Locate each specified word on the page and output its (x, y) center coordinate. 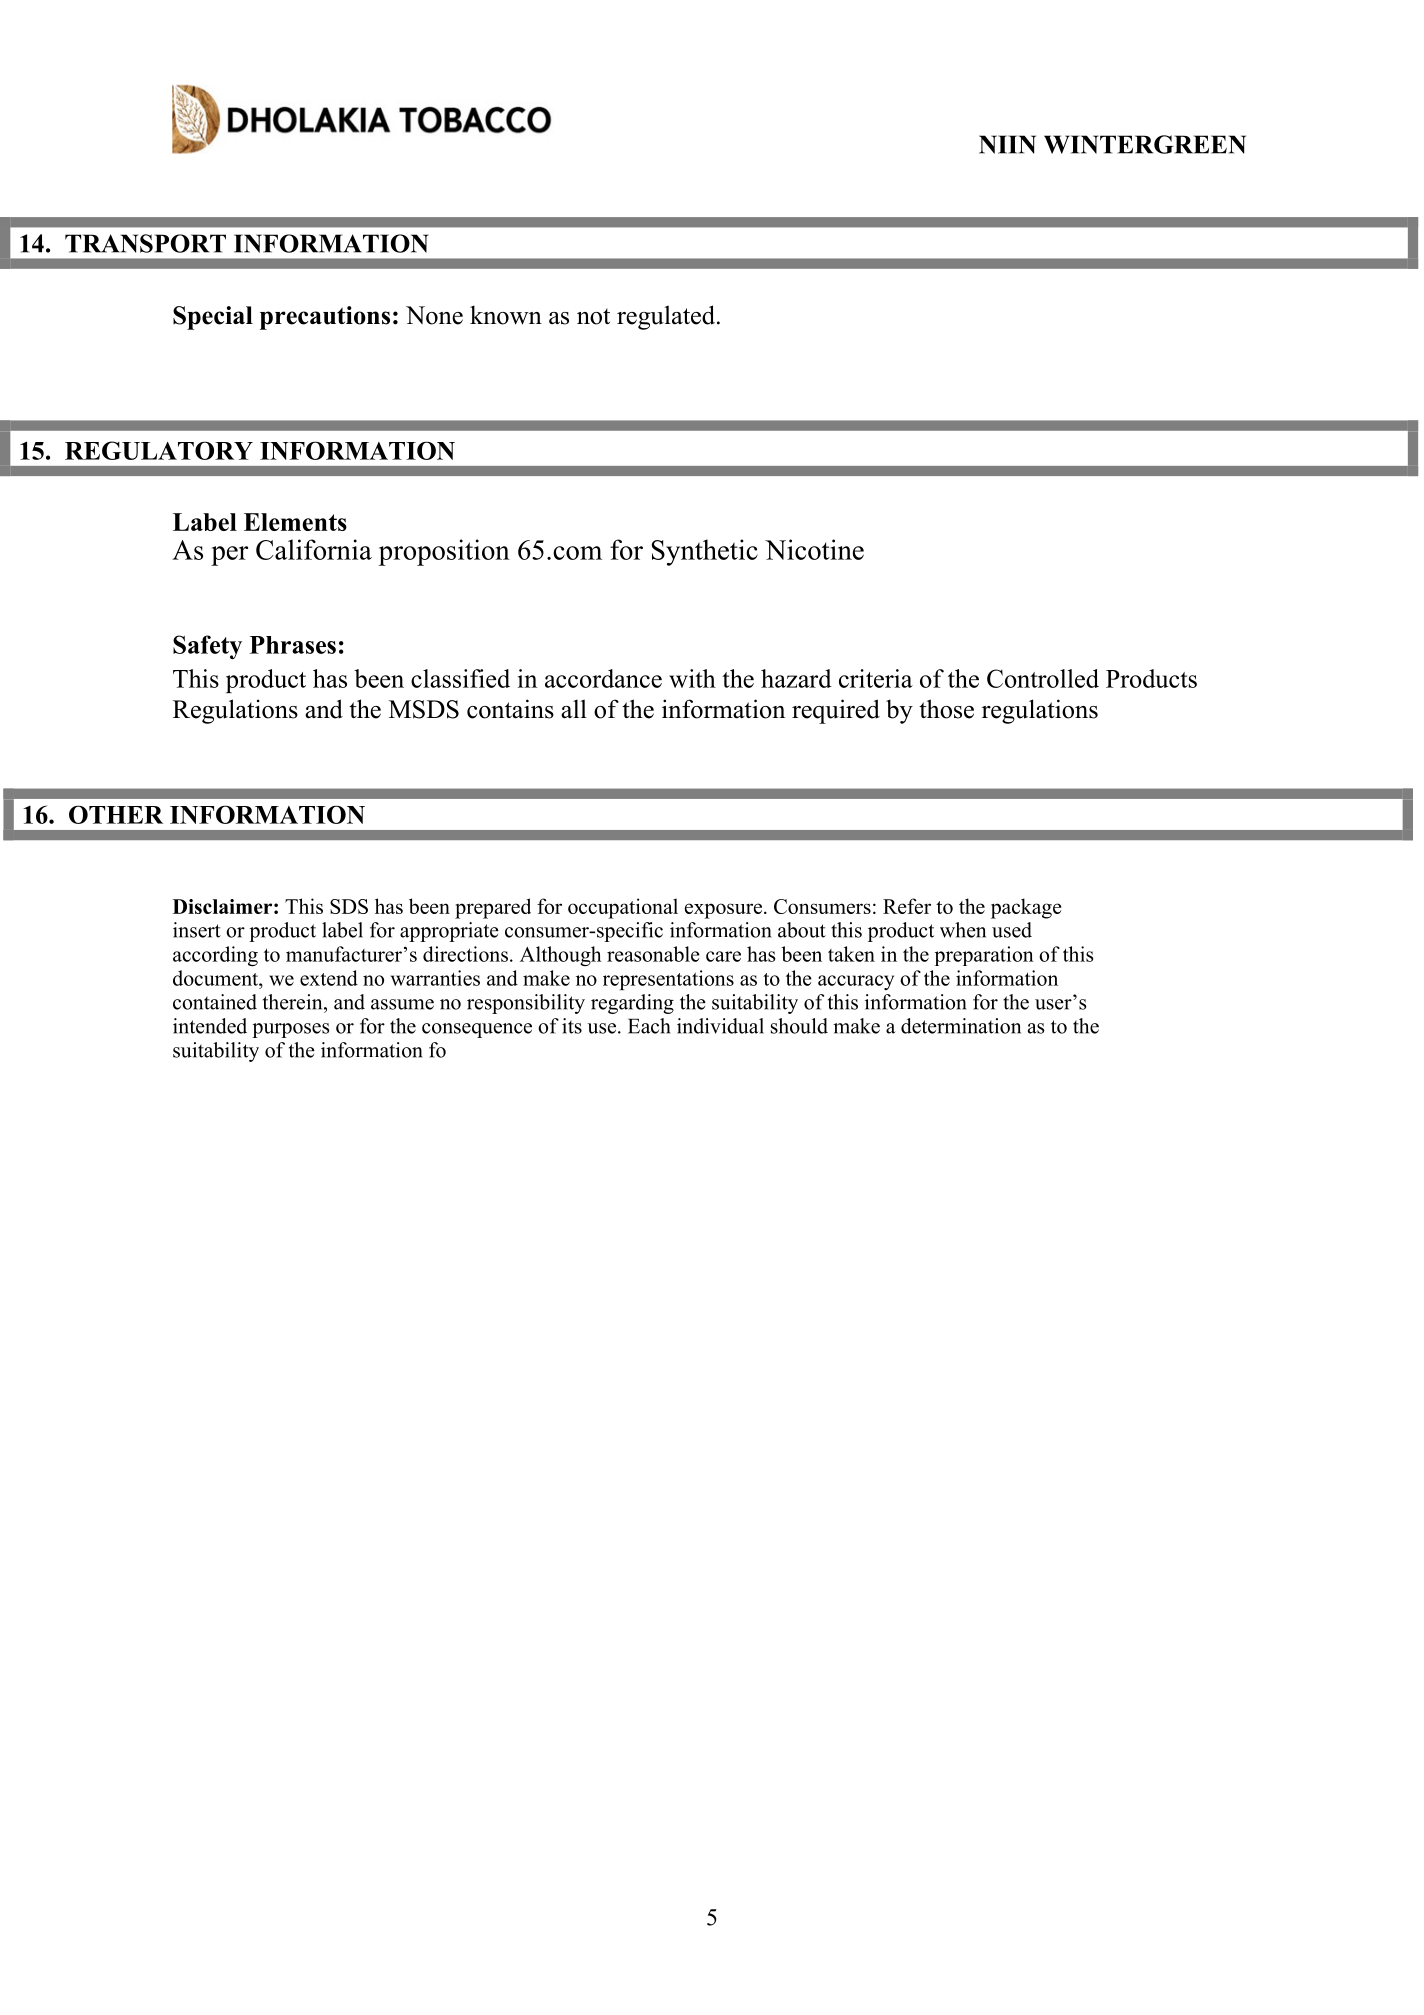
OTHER (116, 814)
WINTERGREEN (1145, 144)
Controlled (1043, 678)
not (593, 316)
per (229, 556)
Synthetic (705, 552)
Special (213, 318)
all (574, 709)
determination (961, 1026)
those (946, 709)
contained (215, 1002)
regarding (632, 1004)
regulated (666, 317)
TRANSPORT (145, 243)
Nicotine (814, 549)
